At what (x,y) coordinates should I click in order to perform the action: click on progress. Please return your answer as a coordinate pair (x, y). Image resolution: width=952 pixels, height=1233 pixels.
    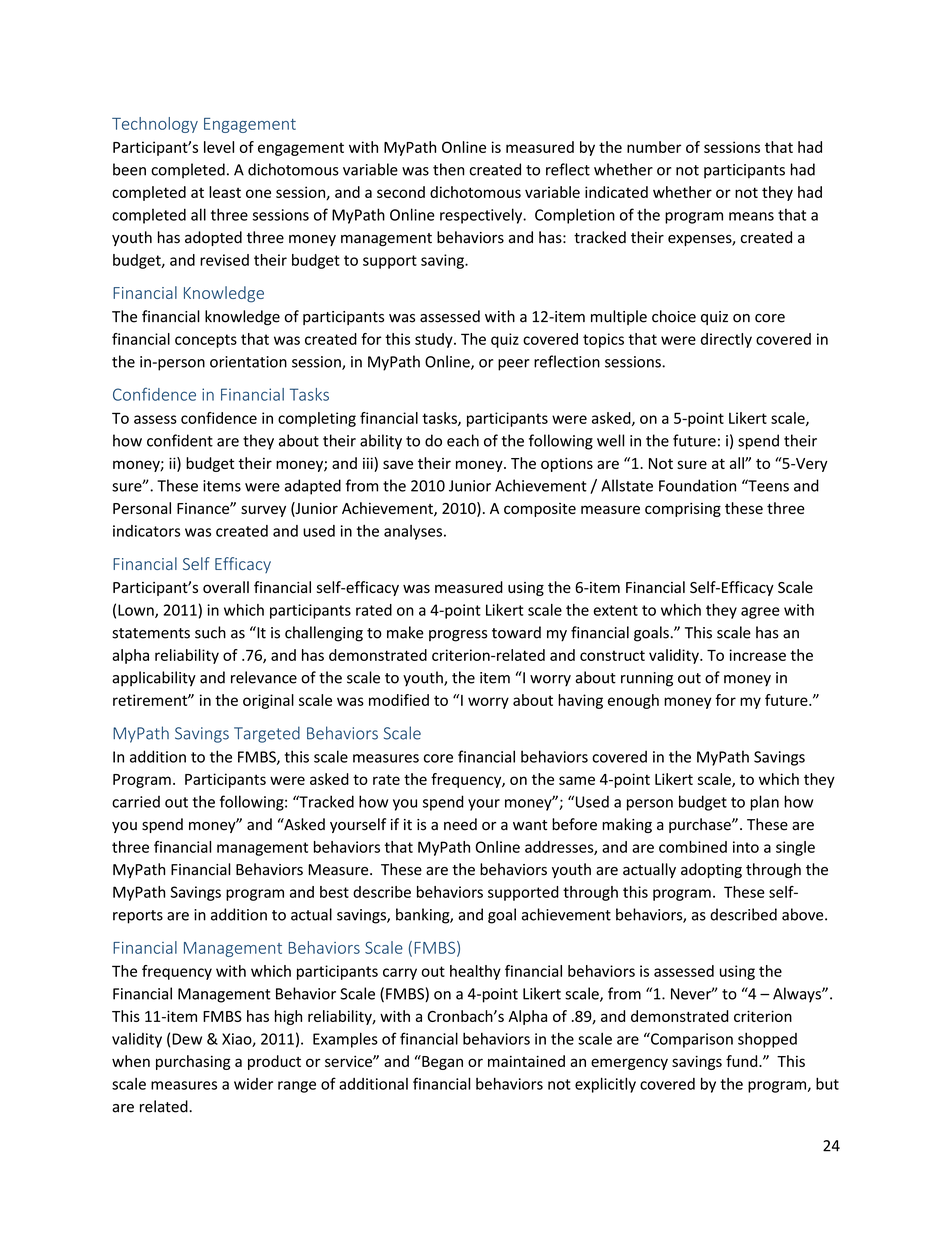
    Looking at the image, I should click on (458, 636).
